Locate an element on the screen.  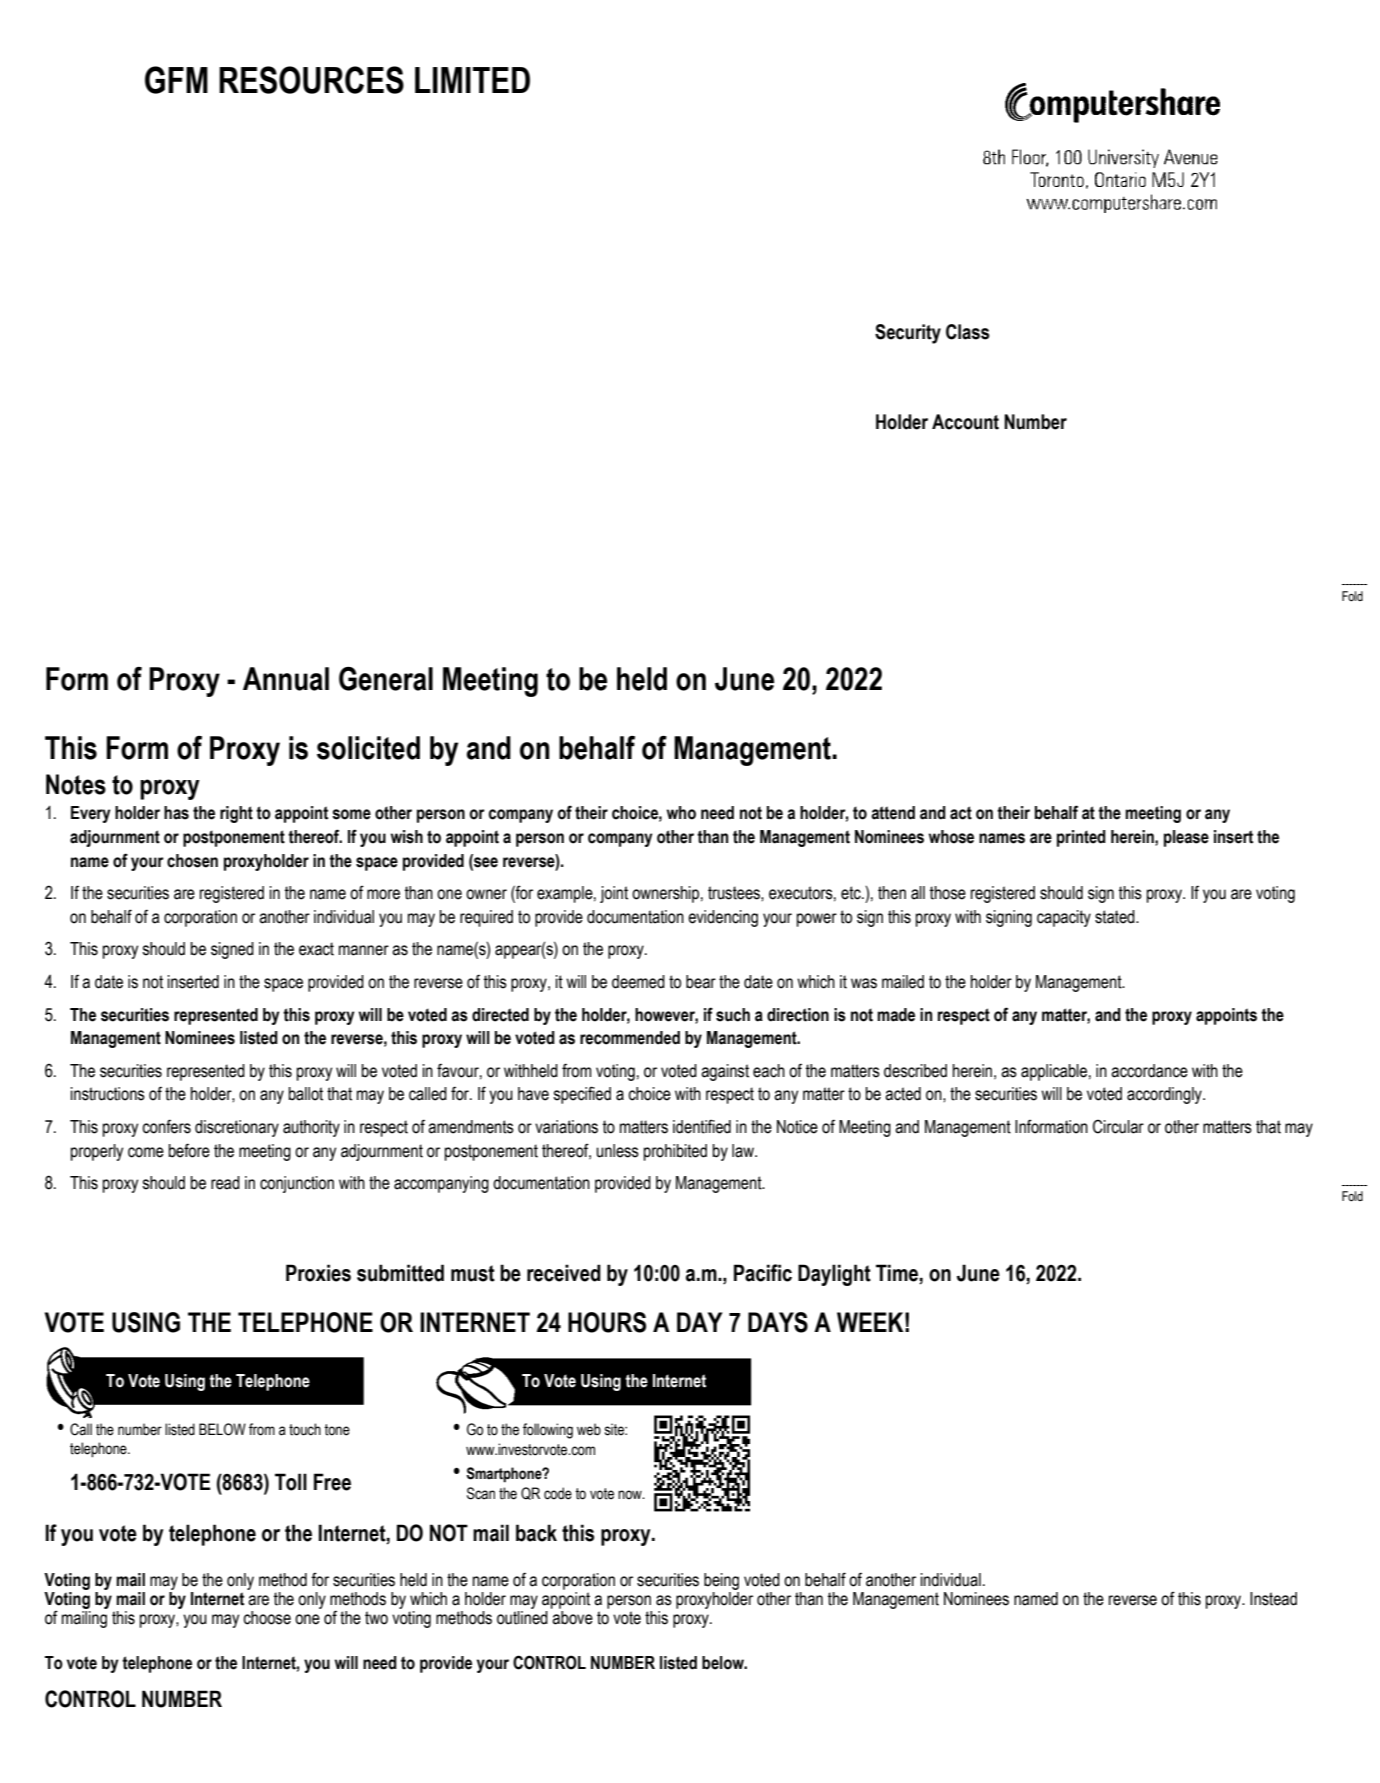
Class is located at coordinates (968, 332).
